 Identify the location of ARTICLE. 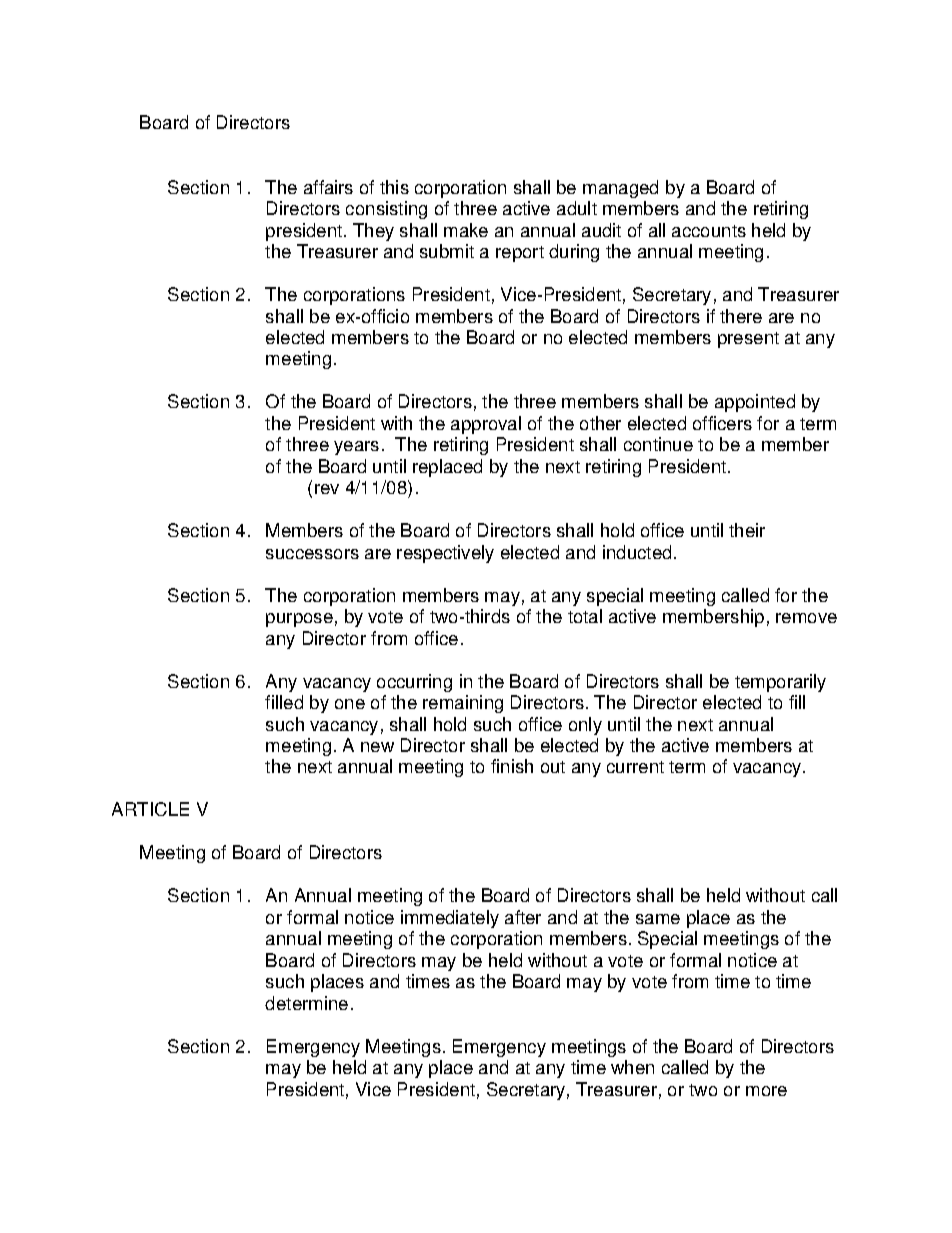
(150, 809).
